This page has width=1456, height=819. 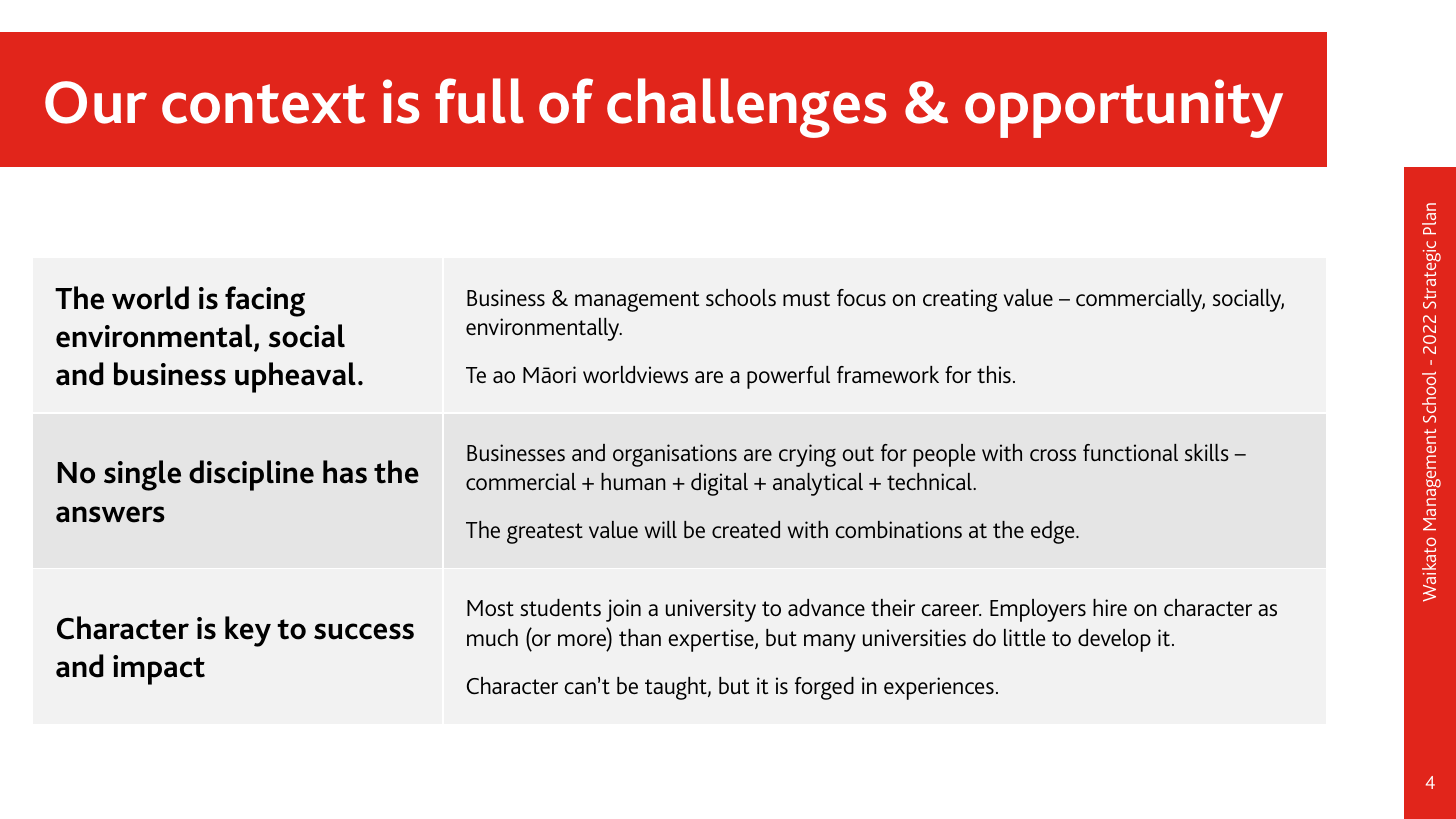 What do you see at coordinates (994, 374) in the page?
I see `this` at bounding box center [994, 374].
